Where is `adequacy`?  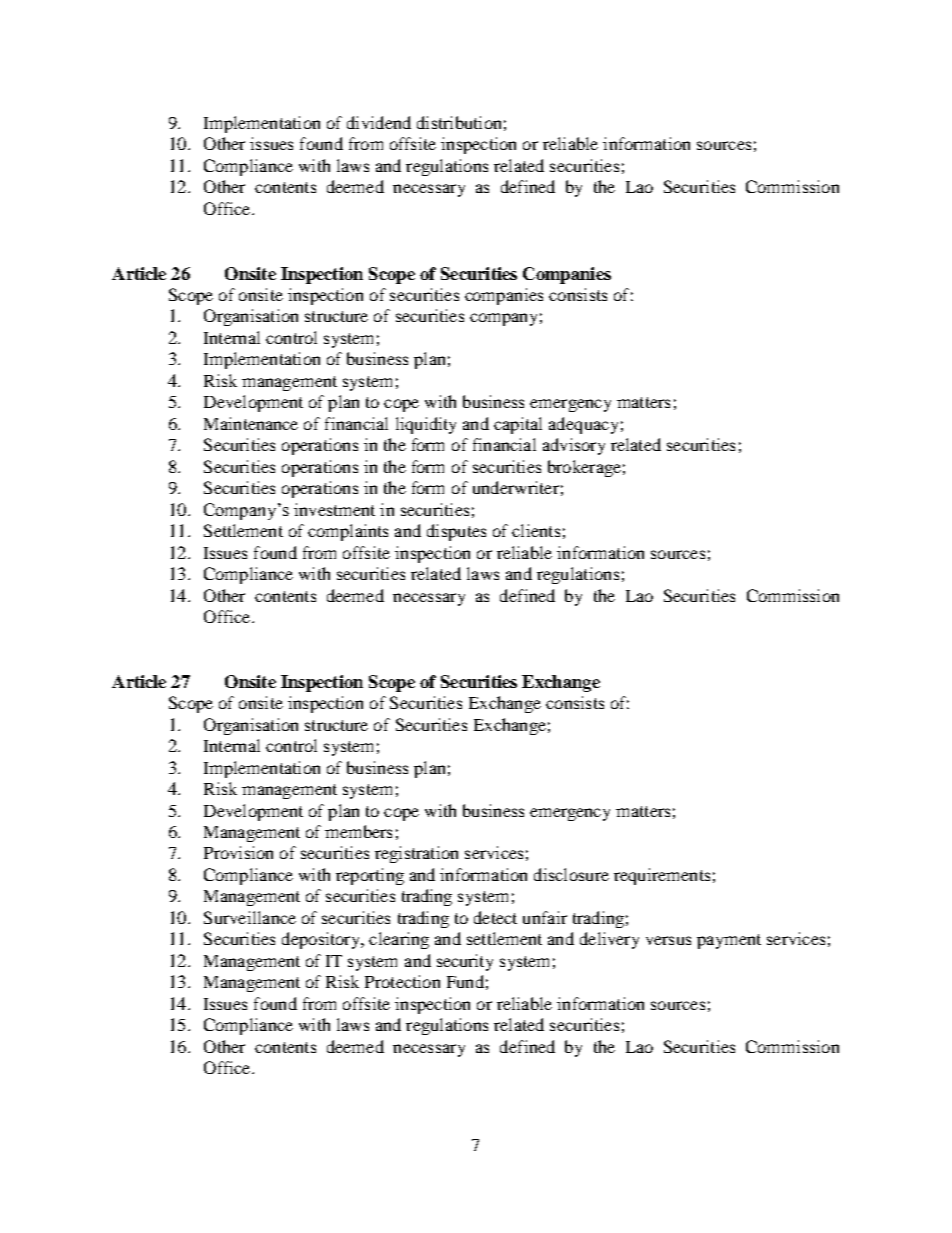 adequacy is located at coordinates (583, 425).
